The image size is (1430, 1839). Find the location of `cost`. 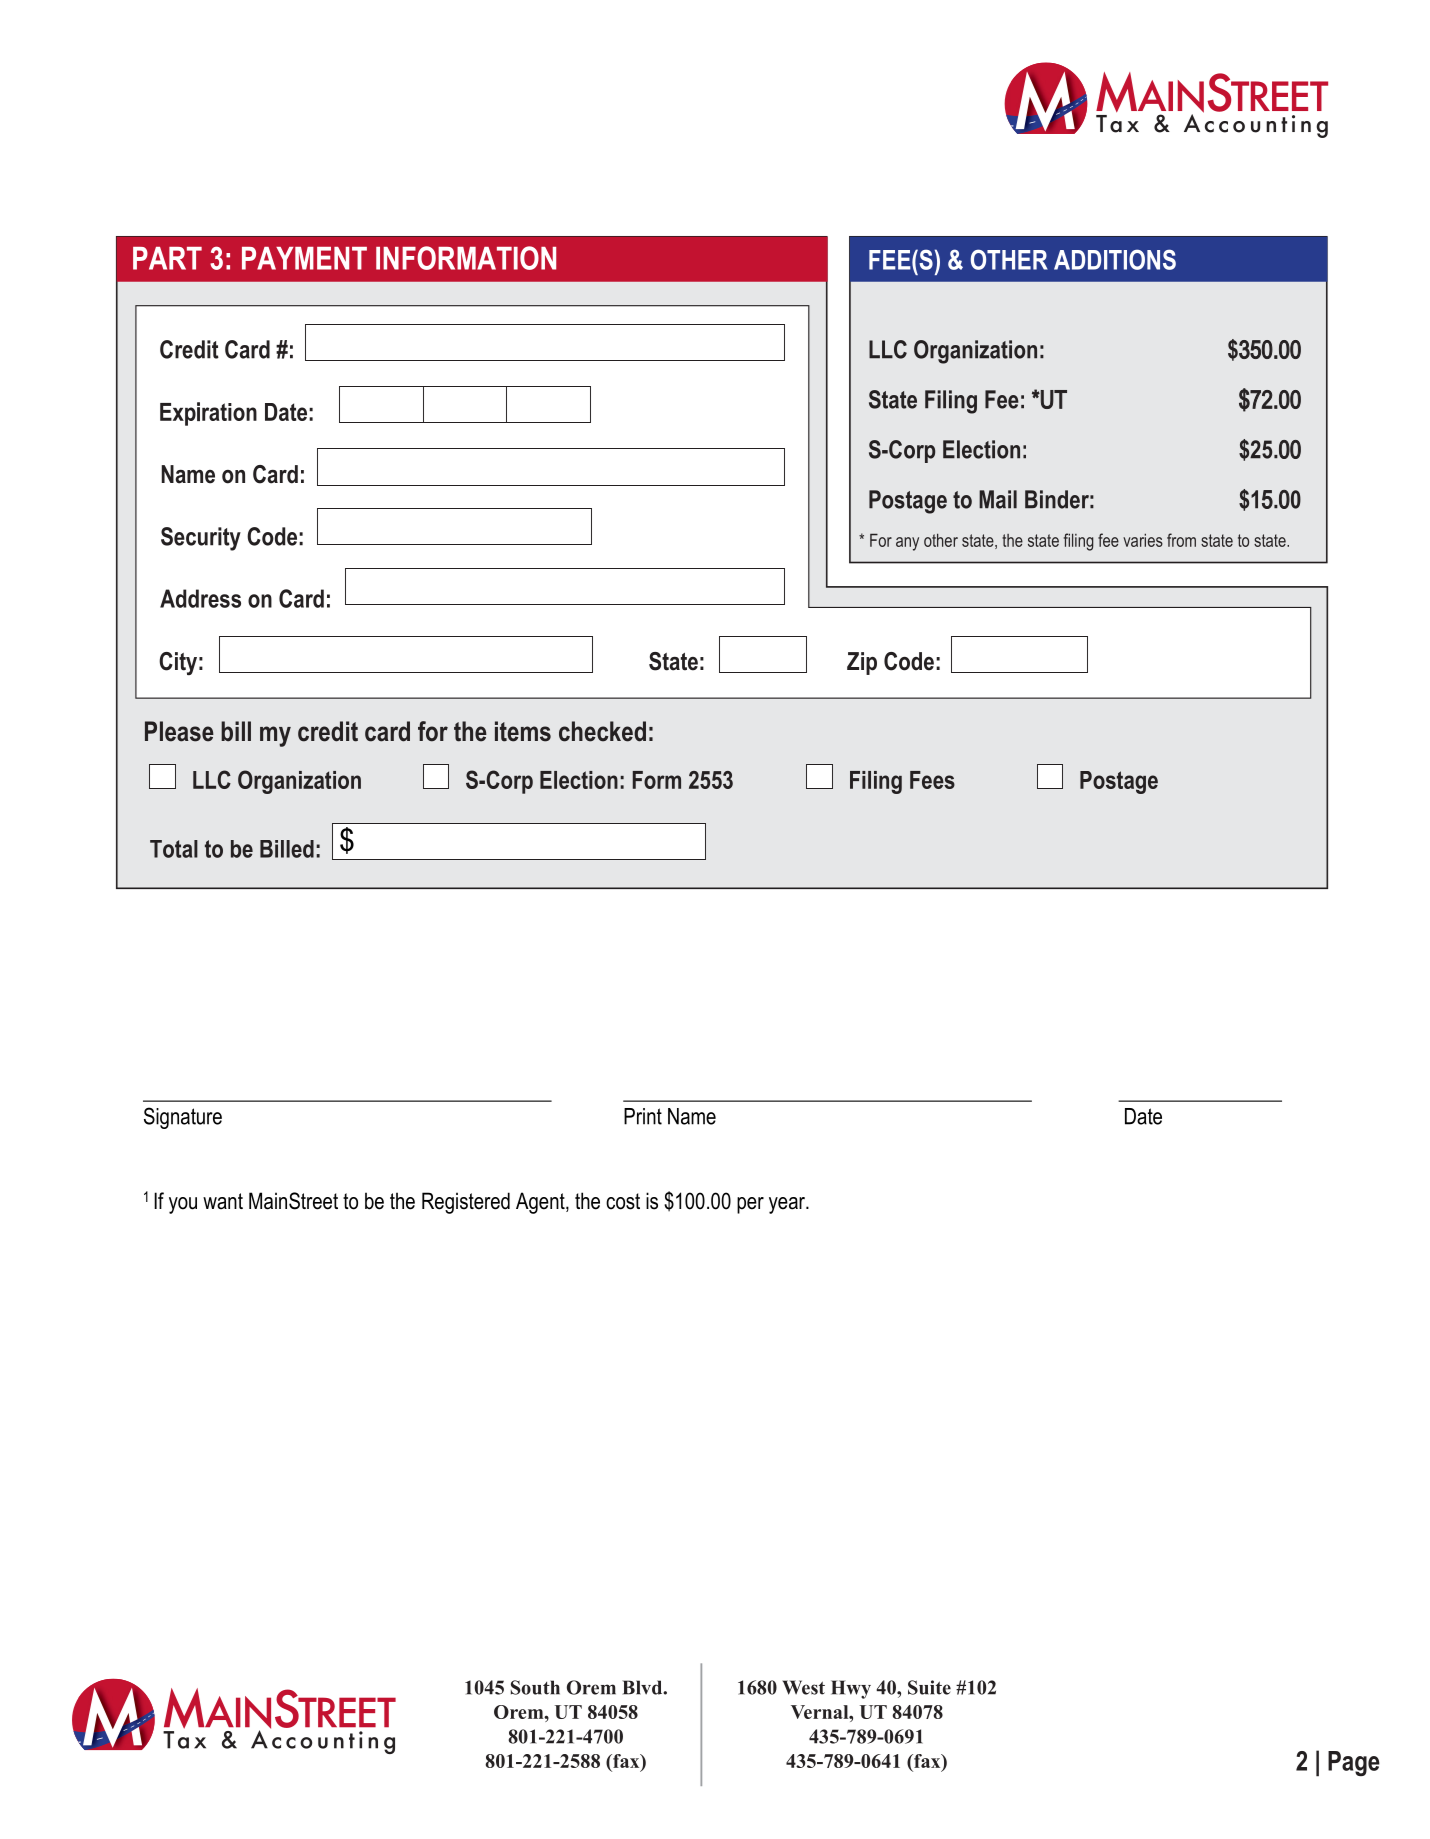

cost is located at coordinates (623, 1201).
